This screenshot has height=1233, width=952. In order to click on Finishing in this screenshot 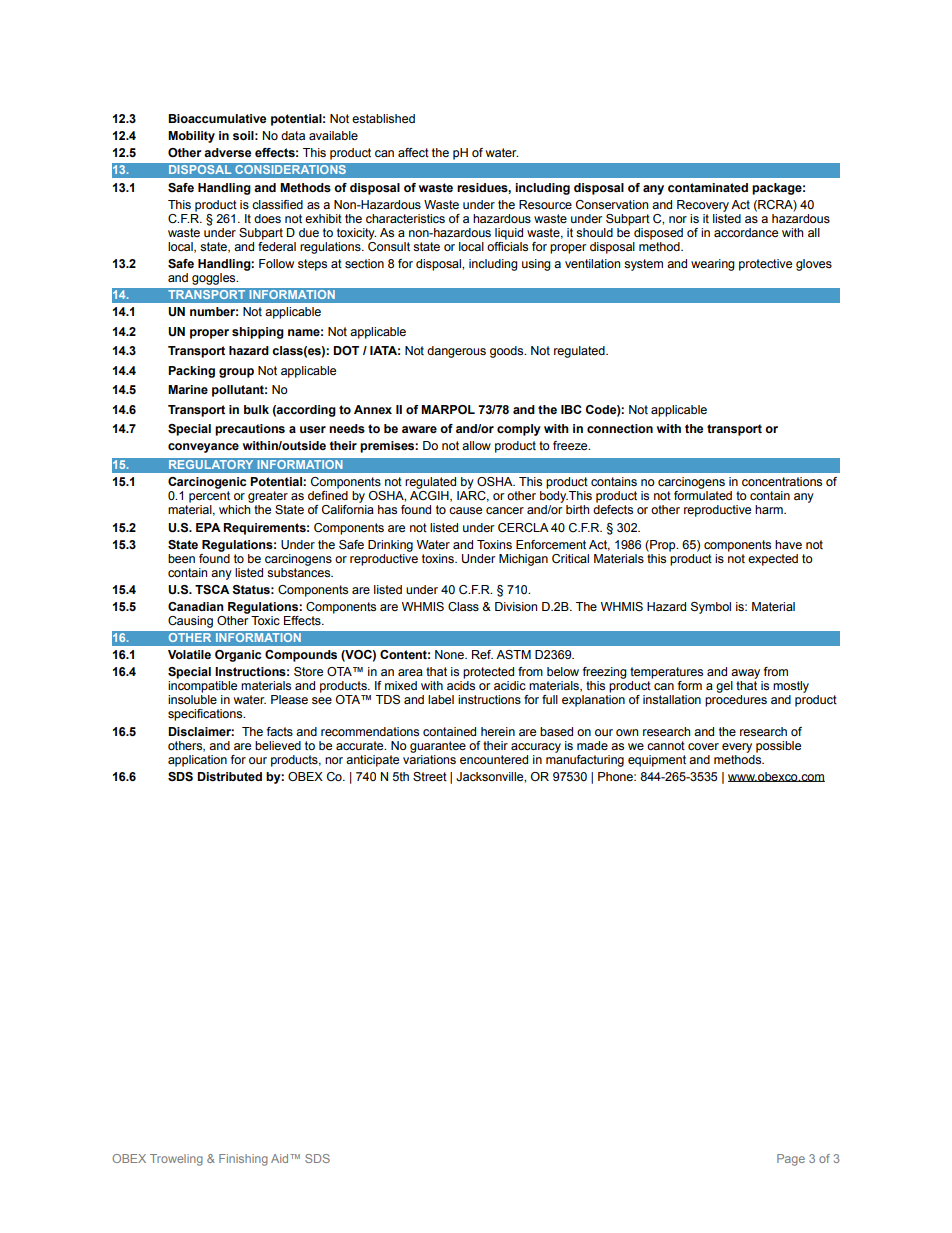, I will do `click(243, 1160)`.
